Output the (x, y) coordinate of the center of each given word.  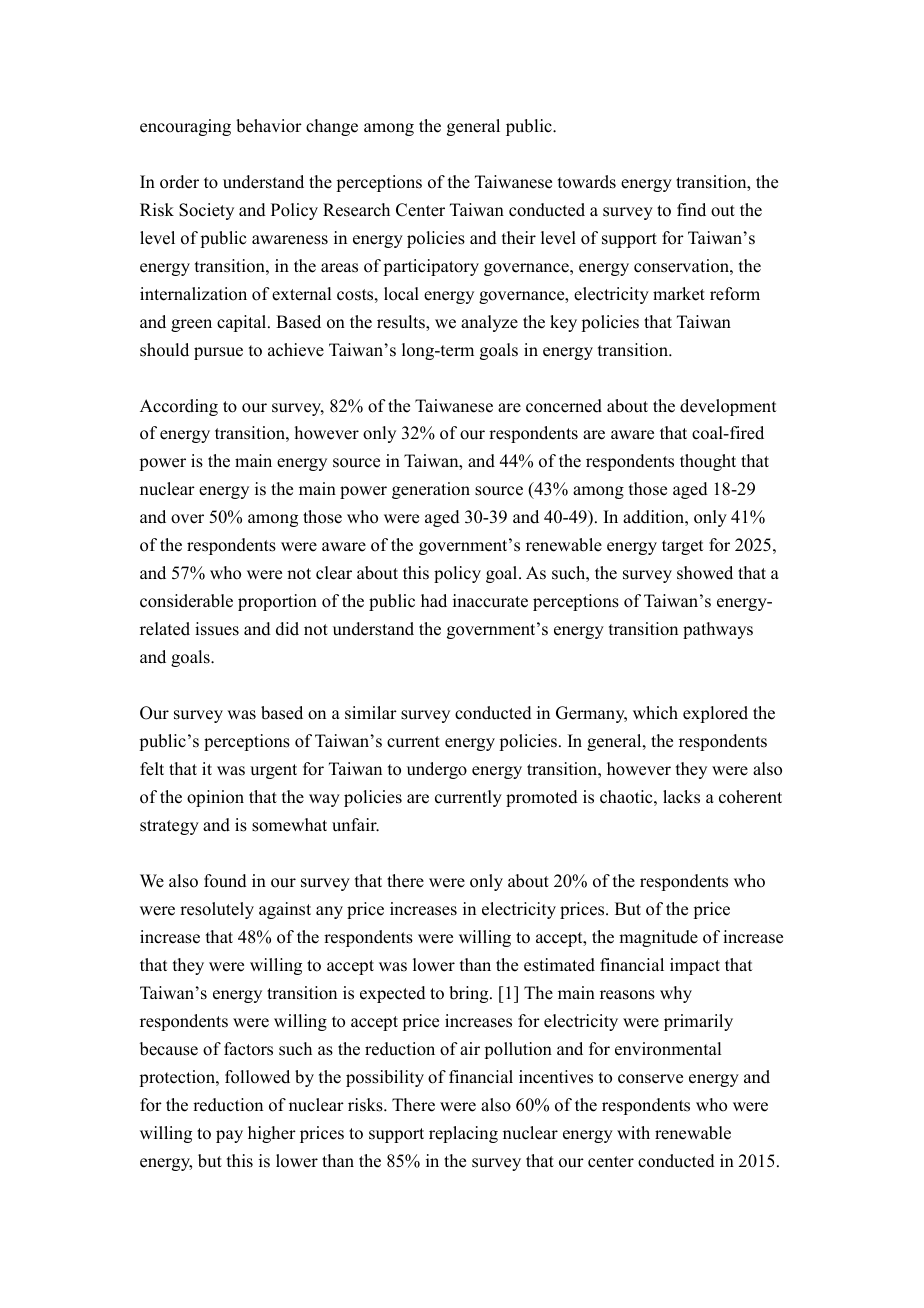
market (679, 294)
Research (356, 210)
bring (470, 994)
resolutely (217, 910)
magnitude (658, 938)
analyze (489, 323)
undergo (437, 770)
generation (431, 490)
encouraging (185, 127)
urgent (273, 771)
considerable (186, 601)
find (691, 210)
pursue (218, 353)
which (655, 713)
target (682, 547)
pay (229, 1136)
